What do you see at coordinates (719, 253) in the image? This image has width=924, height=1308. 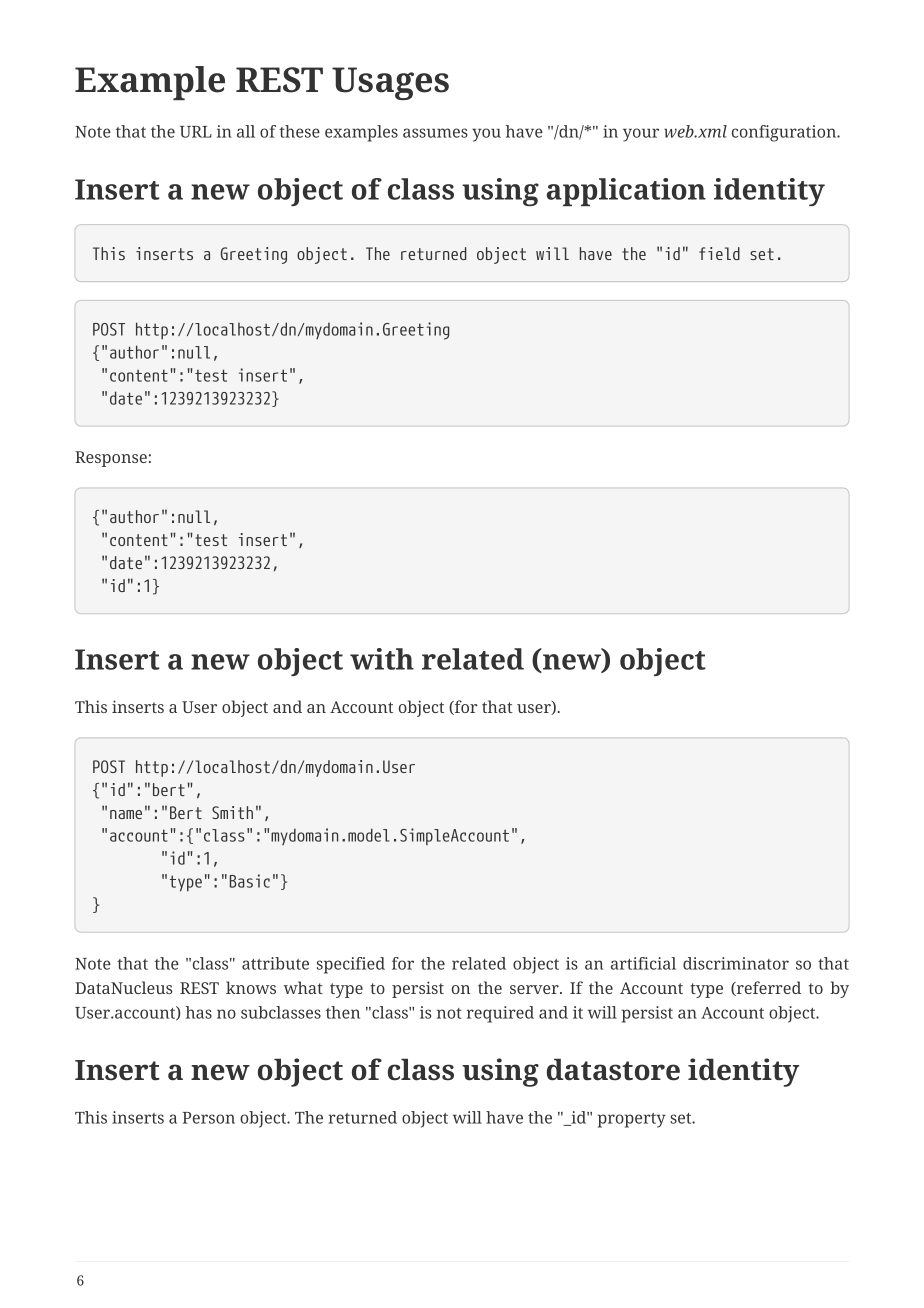 I see `field` at bounding box center [719, 253].
